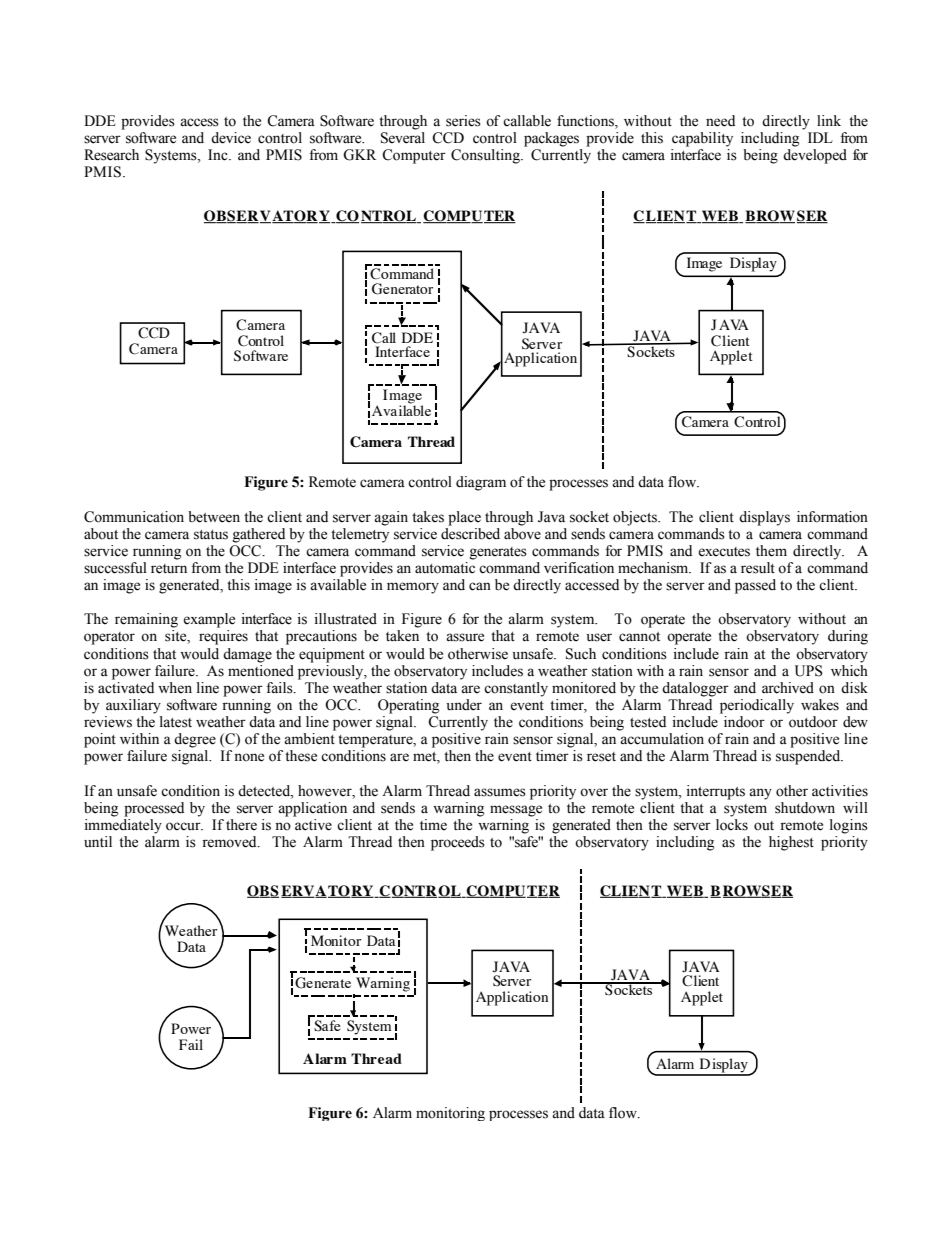 This image has width=952, height=1233. Describe the element at coordinates (516, 811) in the image. I see `message` at that location.
